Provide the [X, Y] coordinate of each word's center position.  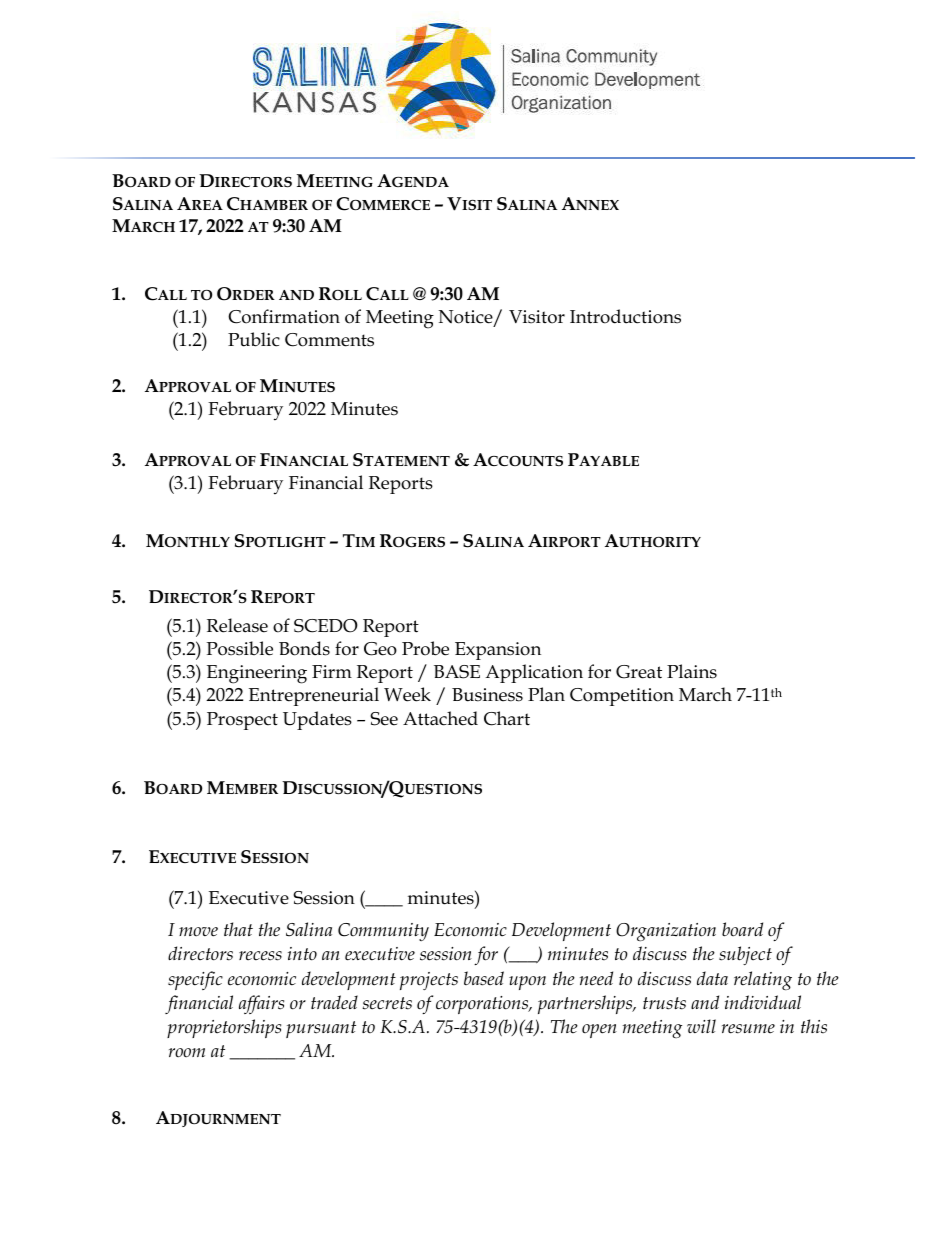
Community [383, 932]
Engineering [257, 674]
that [238, 929]
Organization [666, 932]
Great [639, 672]
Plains [692, 671]
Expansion [498, 651]
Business [487, 695]
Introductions [625, 316]
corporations [483, 1005]
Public [254, 339]
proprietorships [224, 1028]
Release [237, 625]
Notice [467, 318]
